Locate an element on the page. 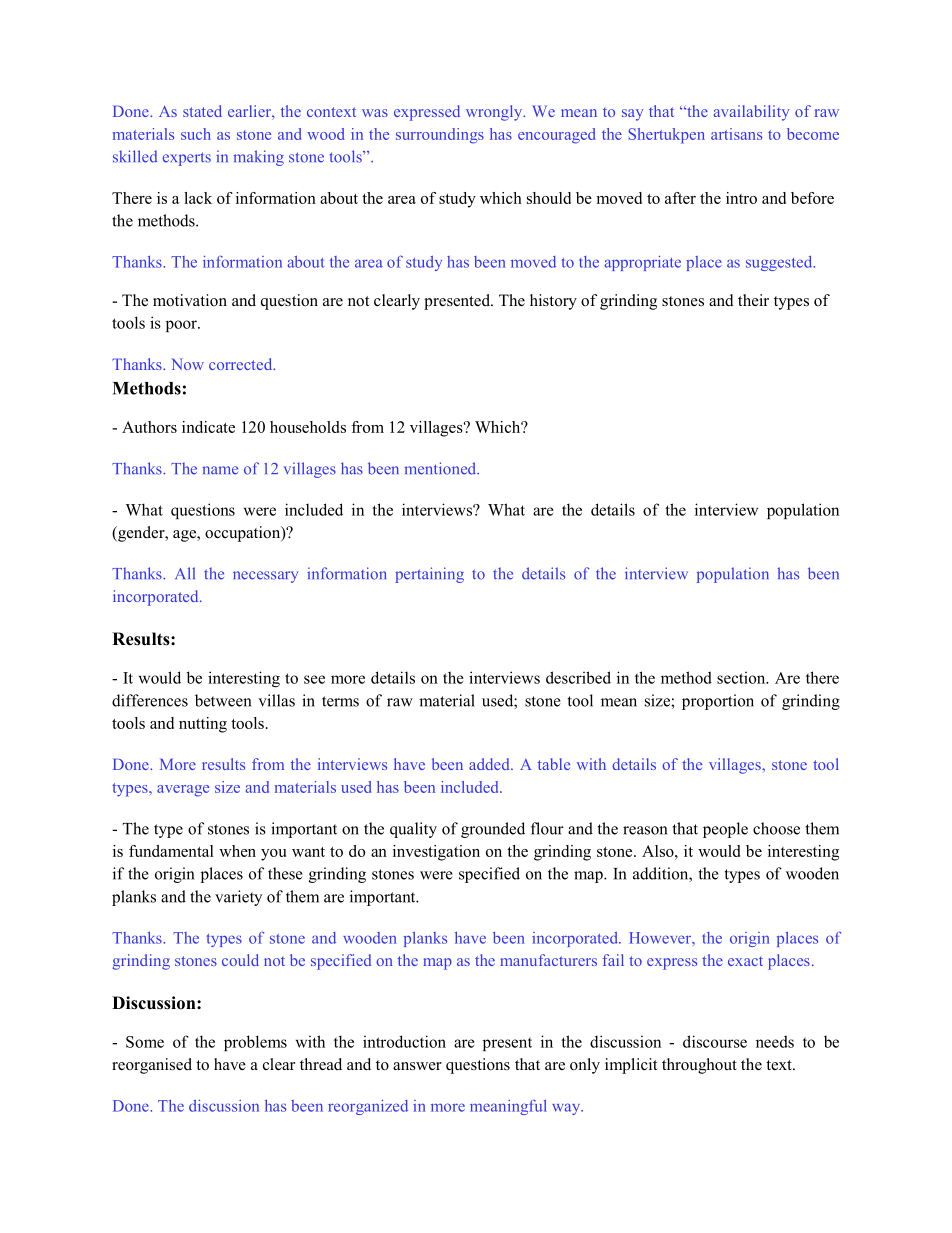 This image has width=952, height=1233. problems is located at coordinates (255, 1043).
